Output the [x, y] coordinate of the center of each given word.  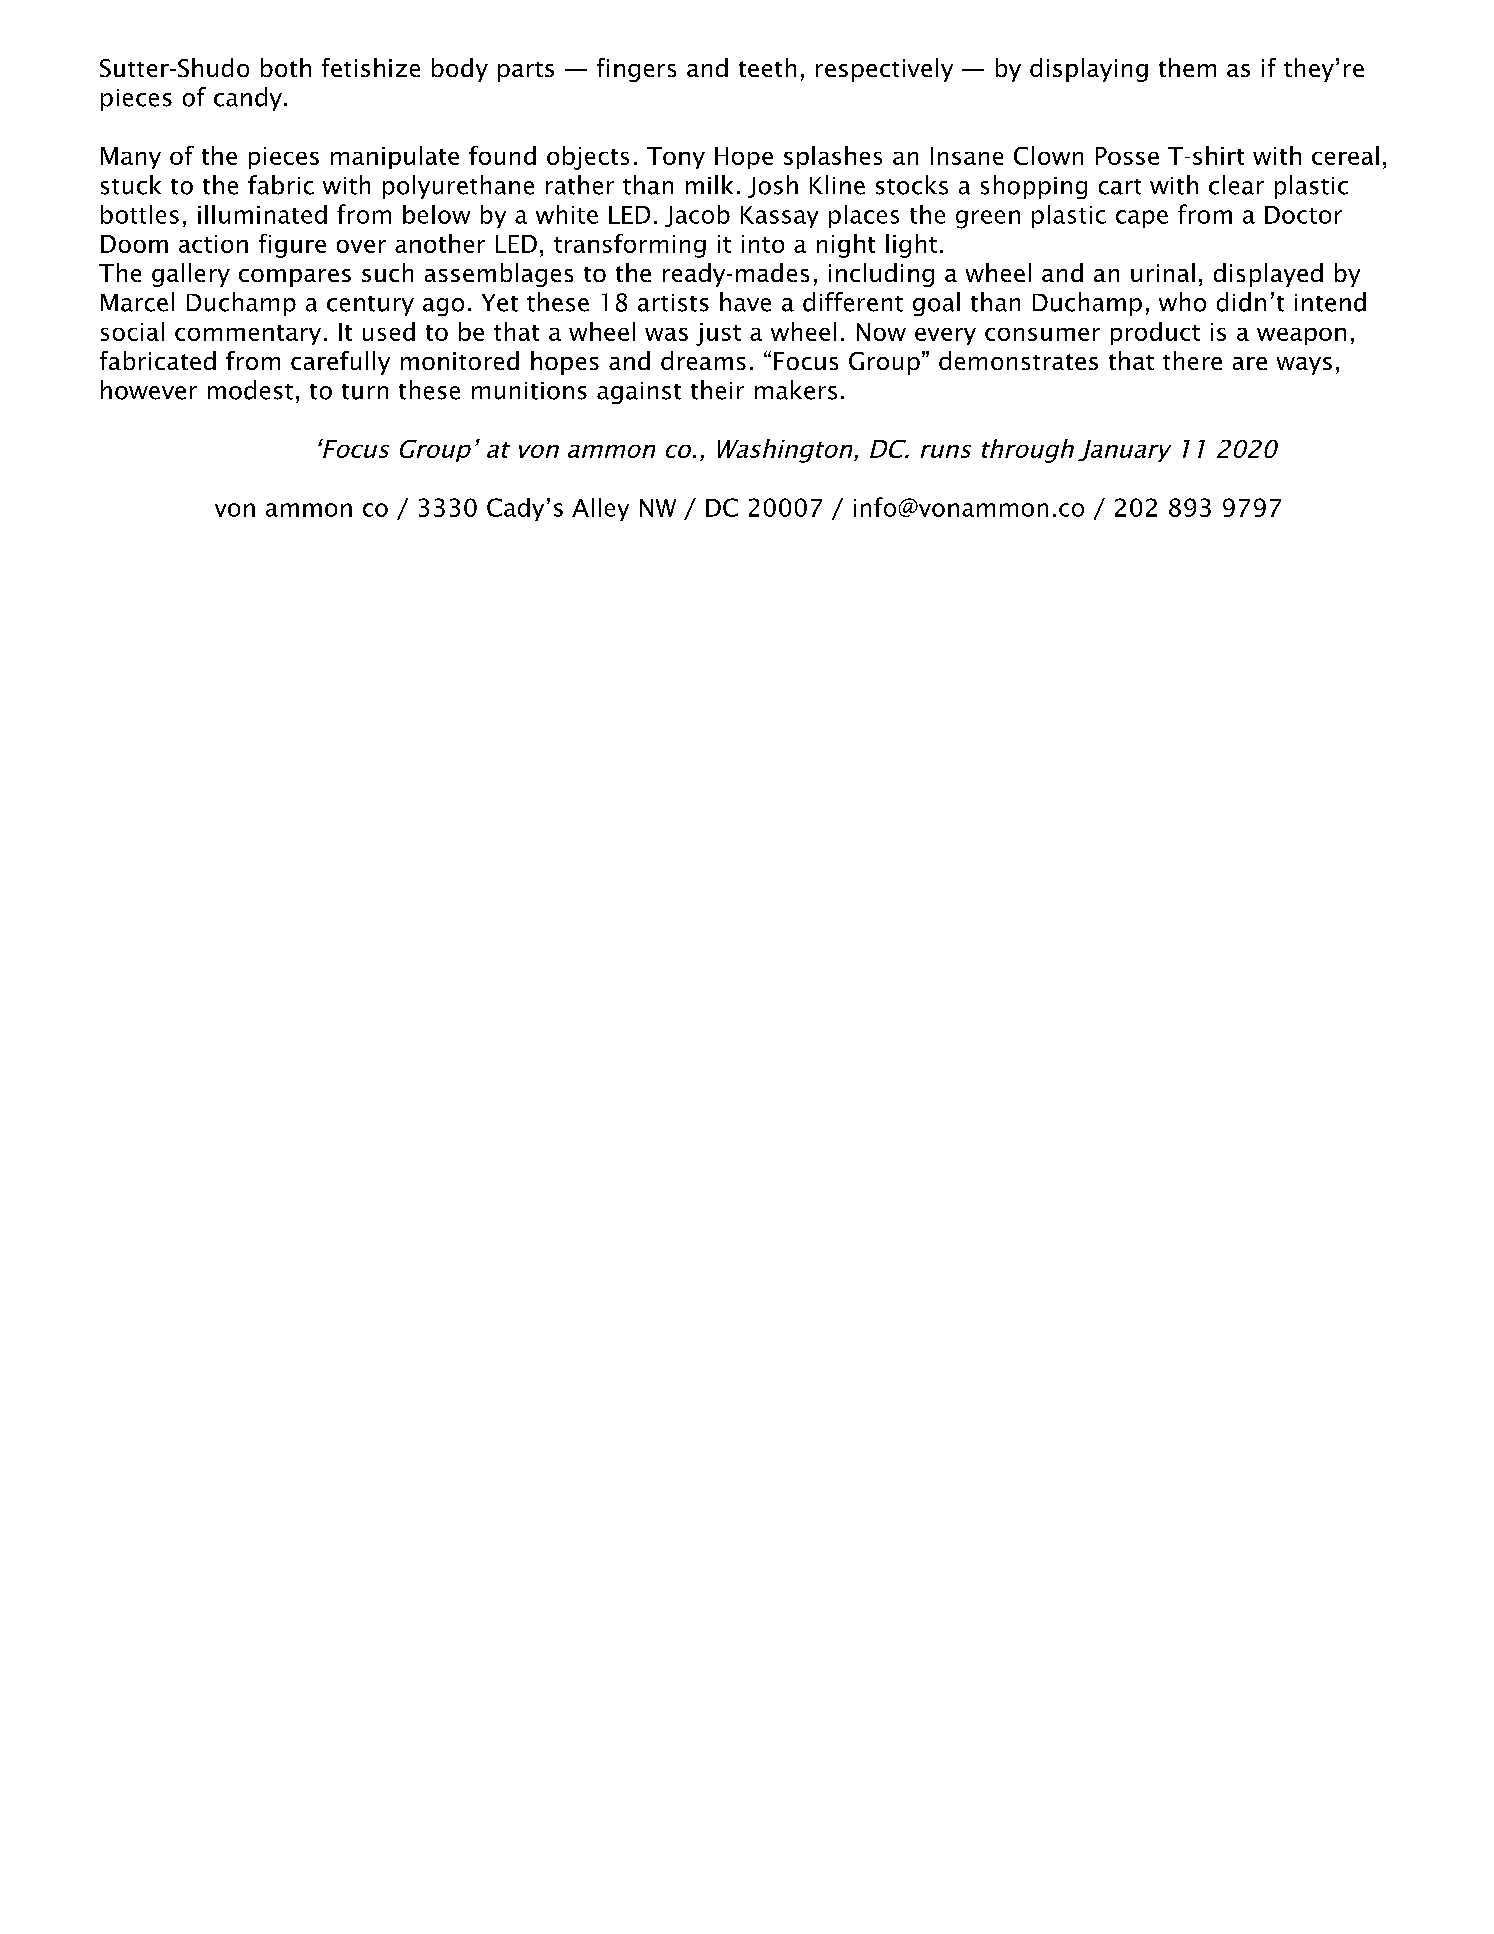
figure [292, 246]
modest [250, 390]
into [763, 244]
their [717, 390]
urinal [1163, 272]
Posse [1127, 156]
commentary [248, 335]
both [286, 67]
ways [1304, 366]
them [1187, 67]
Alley [600, 509]
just [718, 334]
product [1155, 333]
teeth [767, 67]
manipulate [395, 157]
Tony [676, 158]
